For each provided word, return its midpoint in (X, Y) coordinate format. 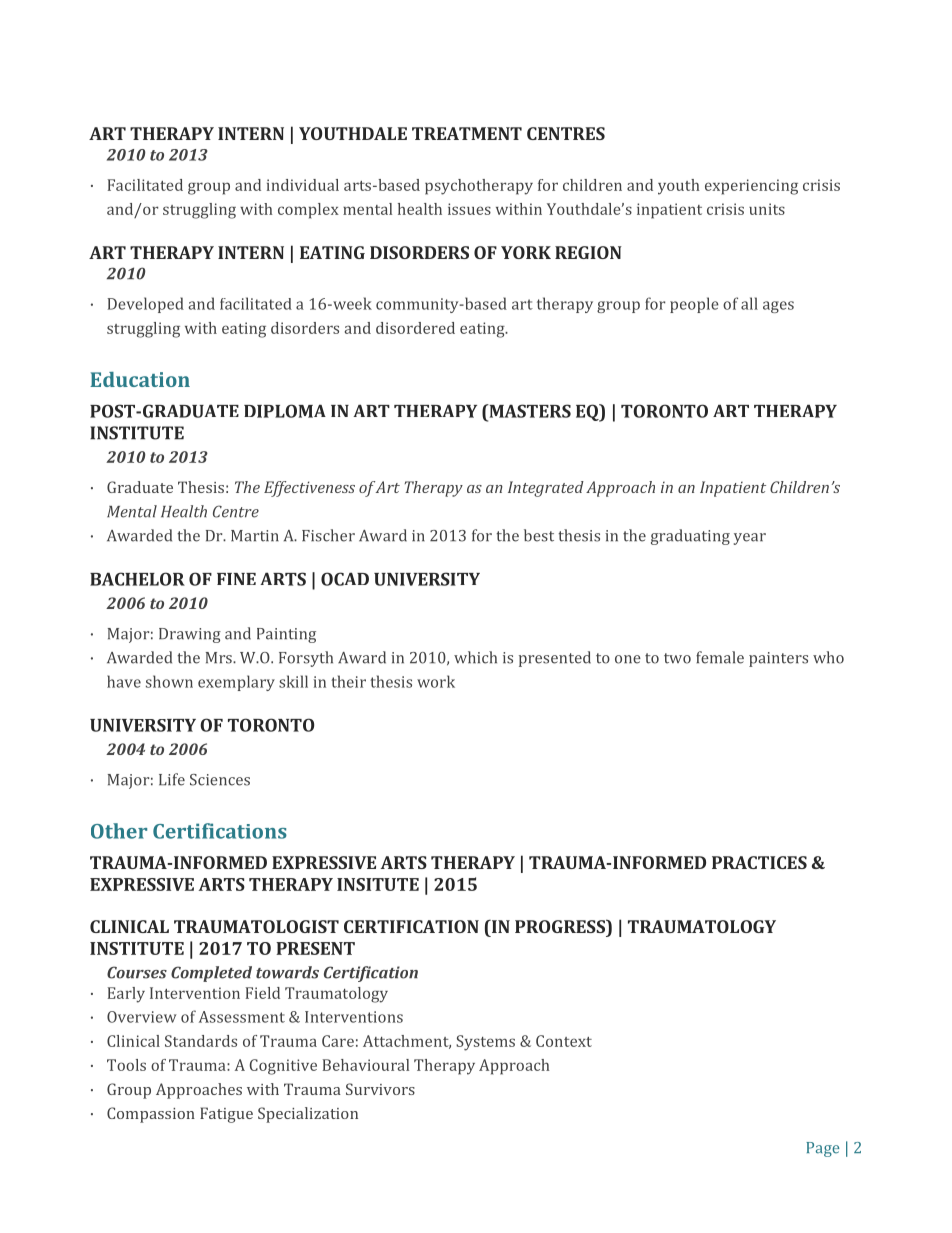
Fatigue (226, 1115)
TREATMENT (467, 133)
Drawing (190, 635)
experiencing (751, 187)
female (720, 657)
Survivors (380, 1089)
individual (303, 185)
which (475, 657)
